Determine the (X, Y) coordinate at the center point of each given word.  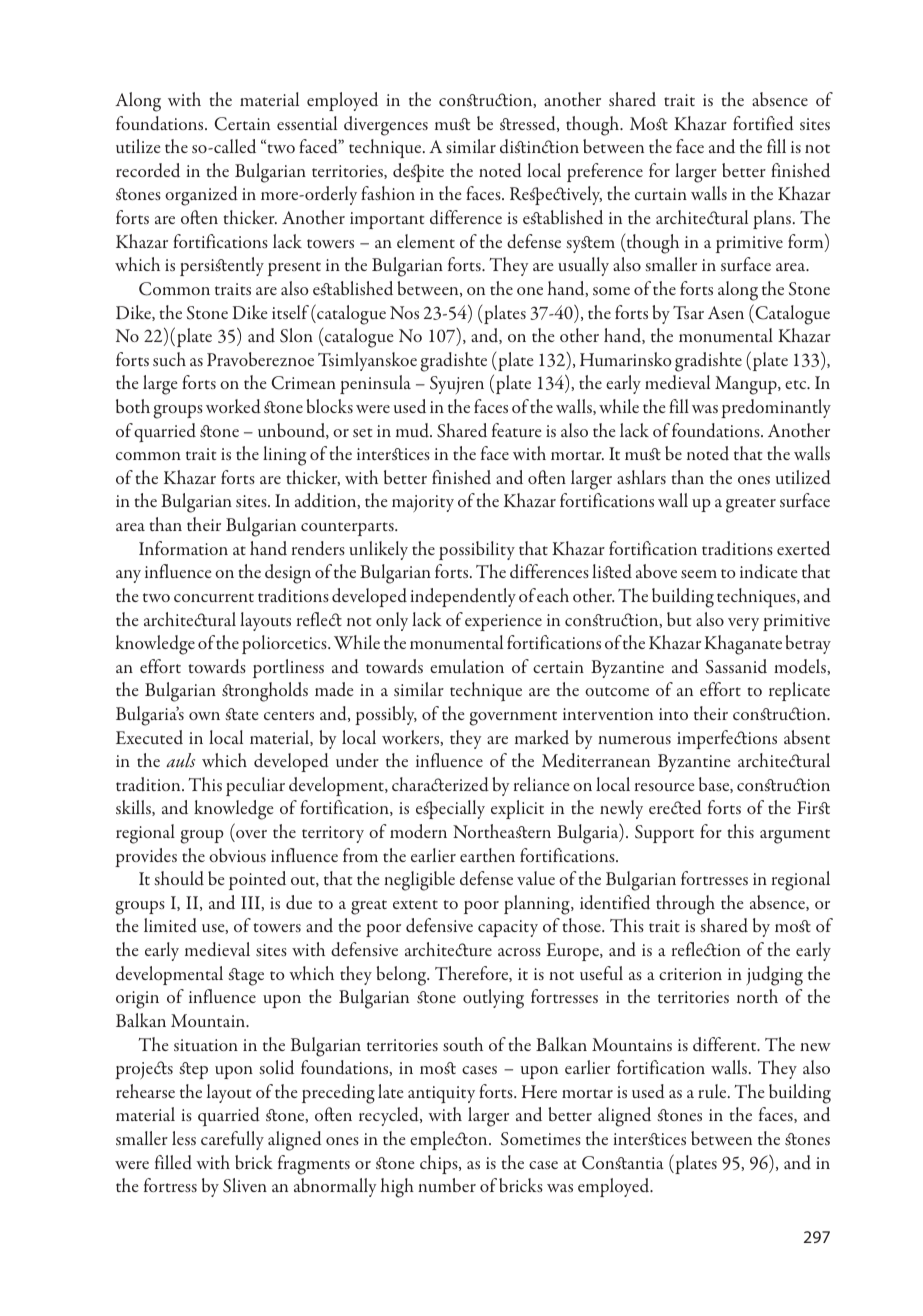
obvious (237, 855)
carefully (232, 1140)
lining (284, 456)
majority (423, 503)
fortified (763, 123)
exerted (803, 548)
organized (201, 196)
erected (675, 807)
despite (418, 172)
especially (450, 809)
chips (440, 1164)
